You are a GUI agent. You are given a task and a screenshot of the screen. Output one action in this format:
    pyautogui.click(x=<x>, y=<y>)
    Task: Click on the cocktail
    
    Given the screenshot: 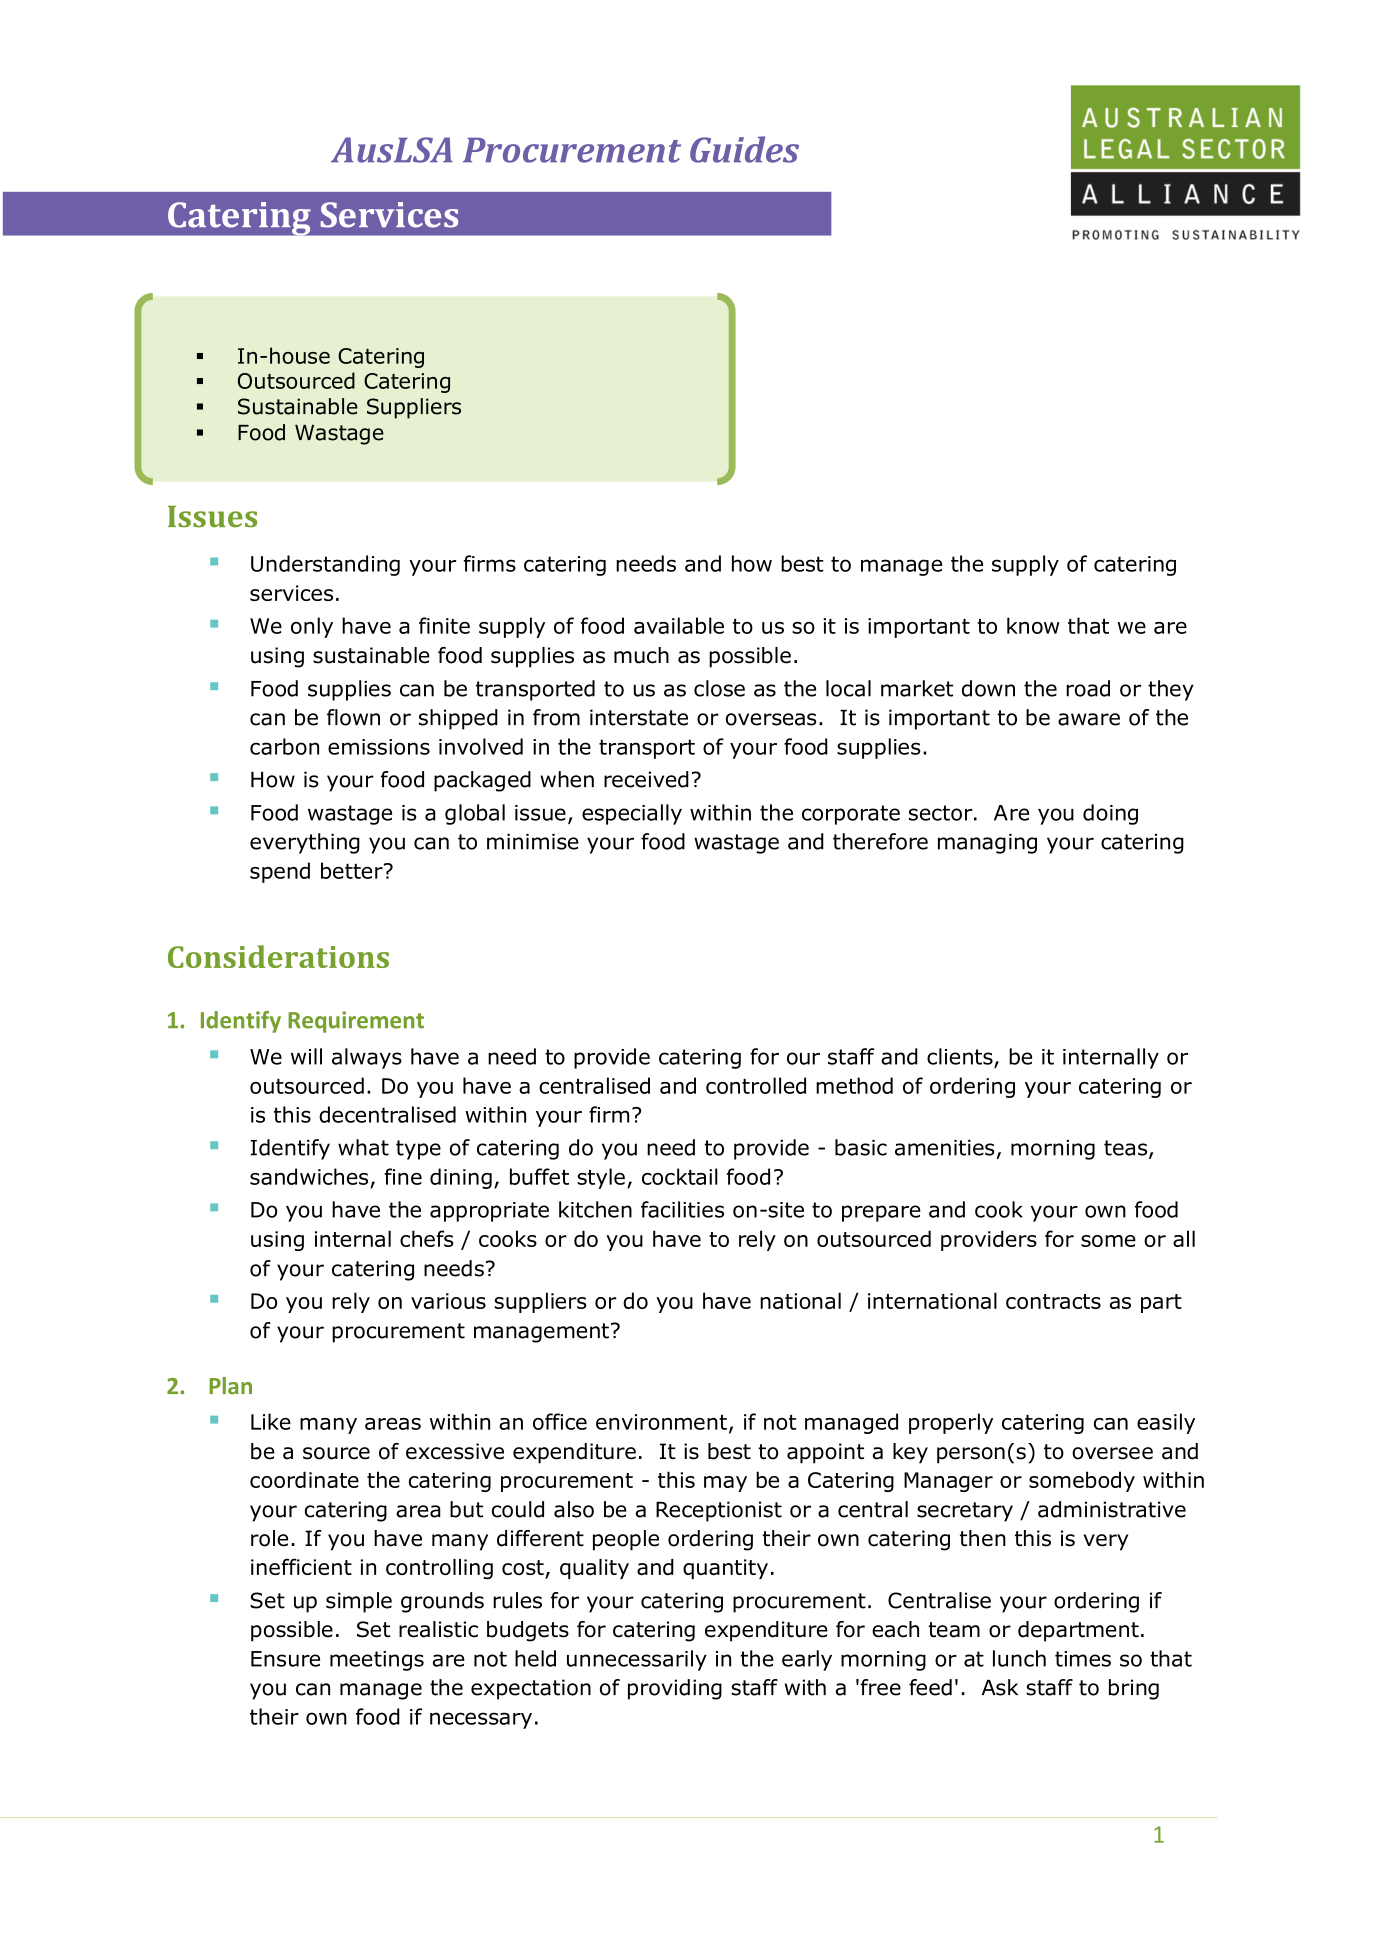 What is the action you would take?
    pyautogui.click(x=680, y=1176)
